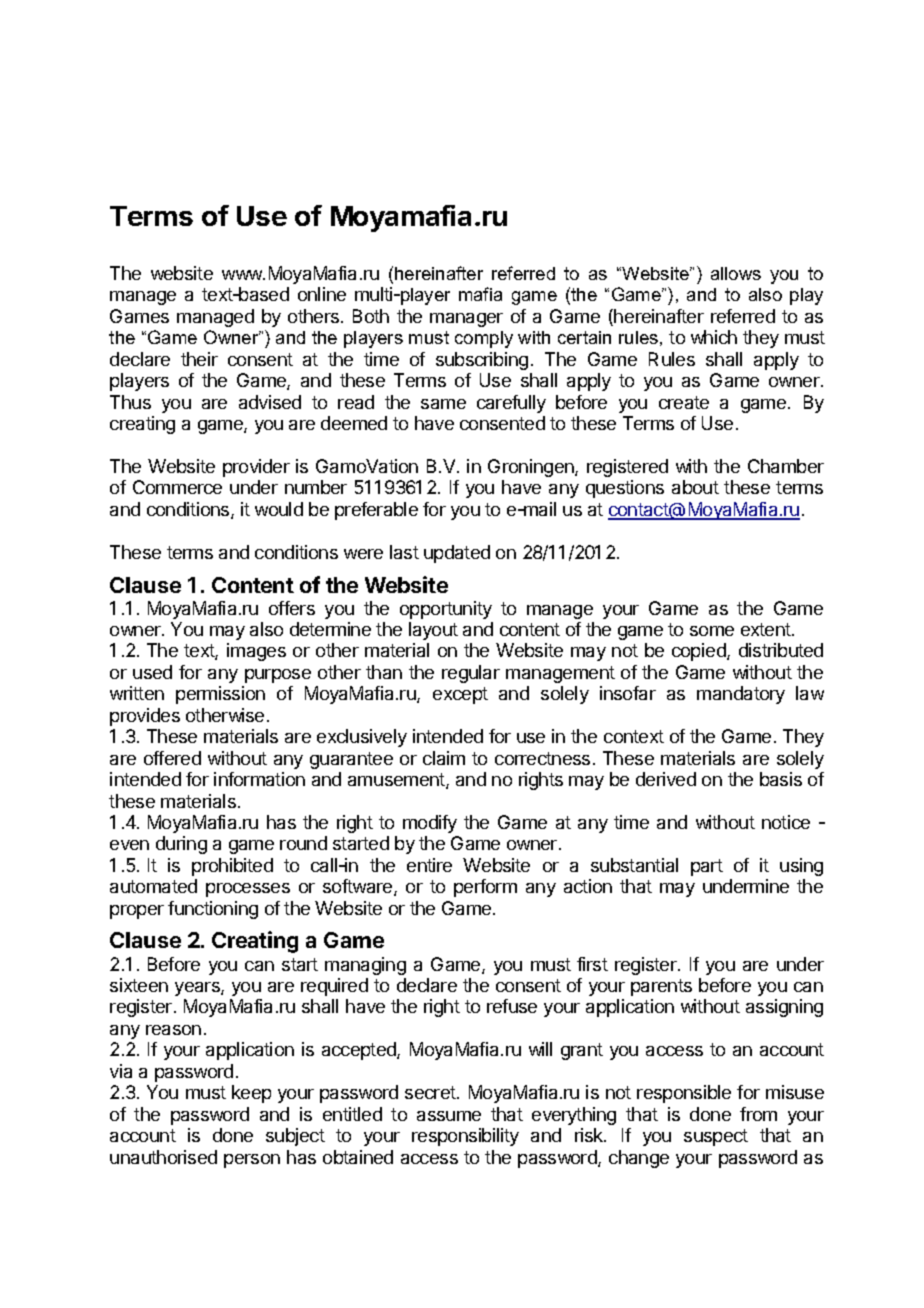  I want to click on during, so click(181, 845).
